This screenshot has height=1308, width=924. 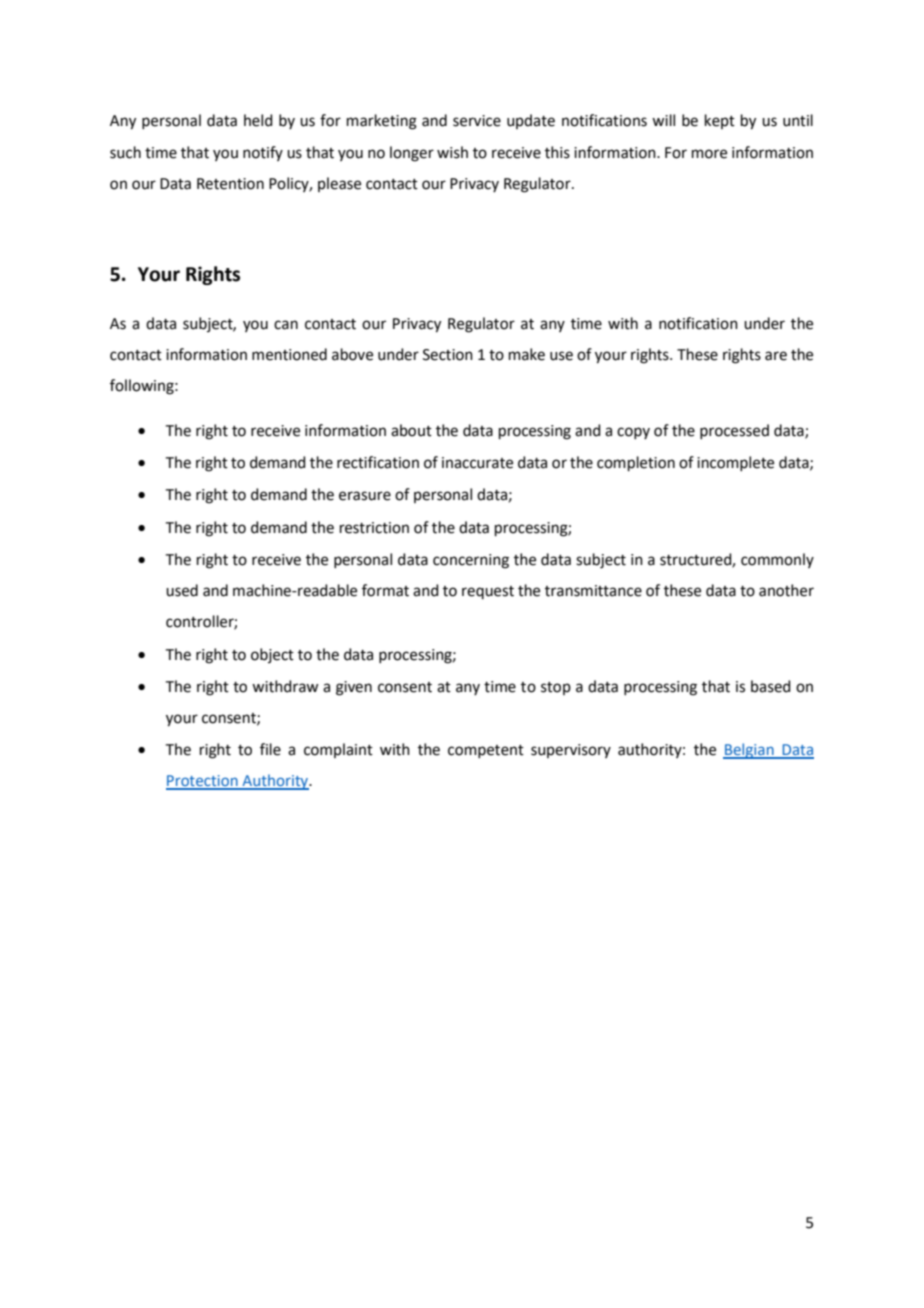 I want to click on used, so click(x=182, y=590).
